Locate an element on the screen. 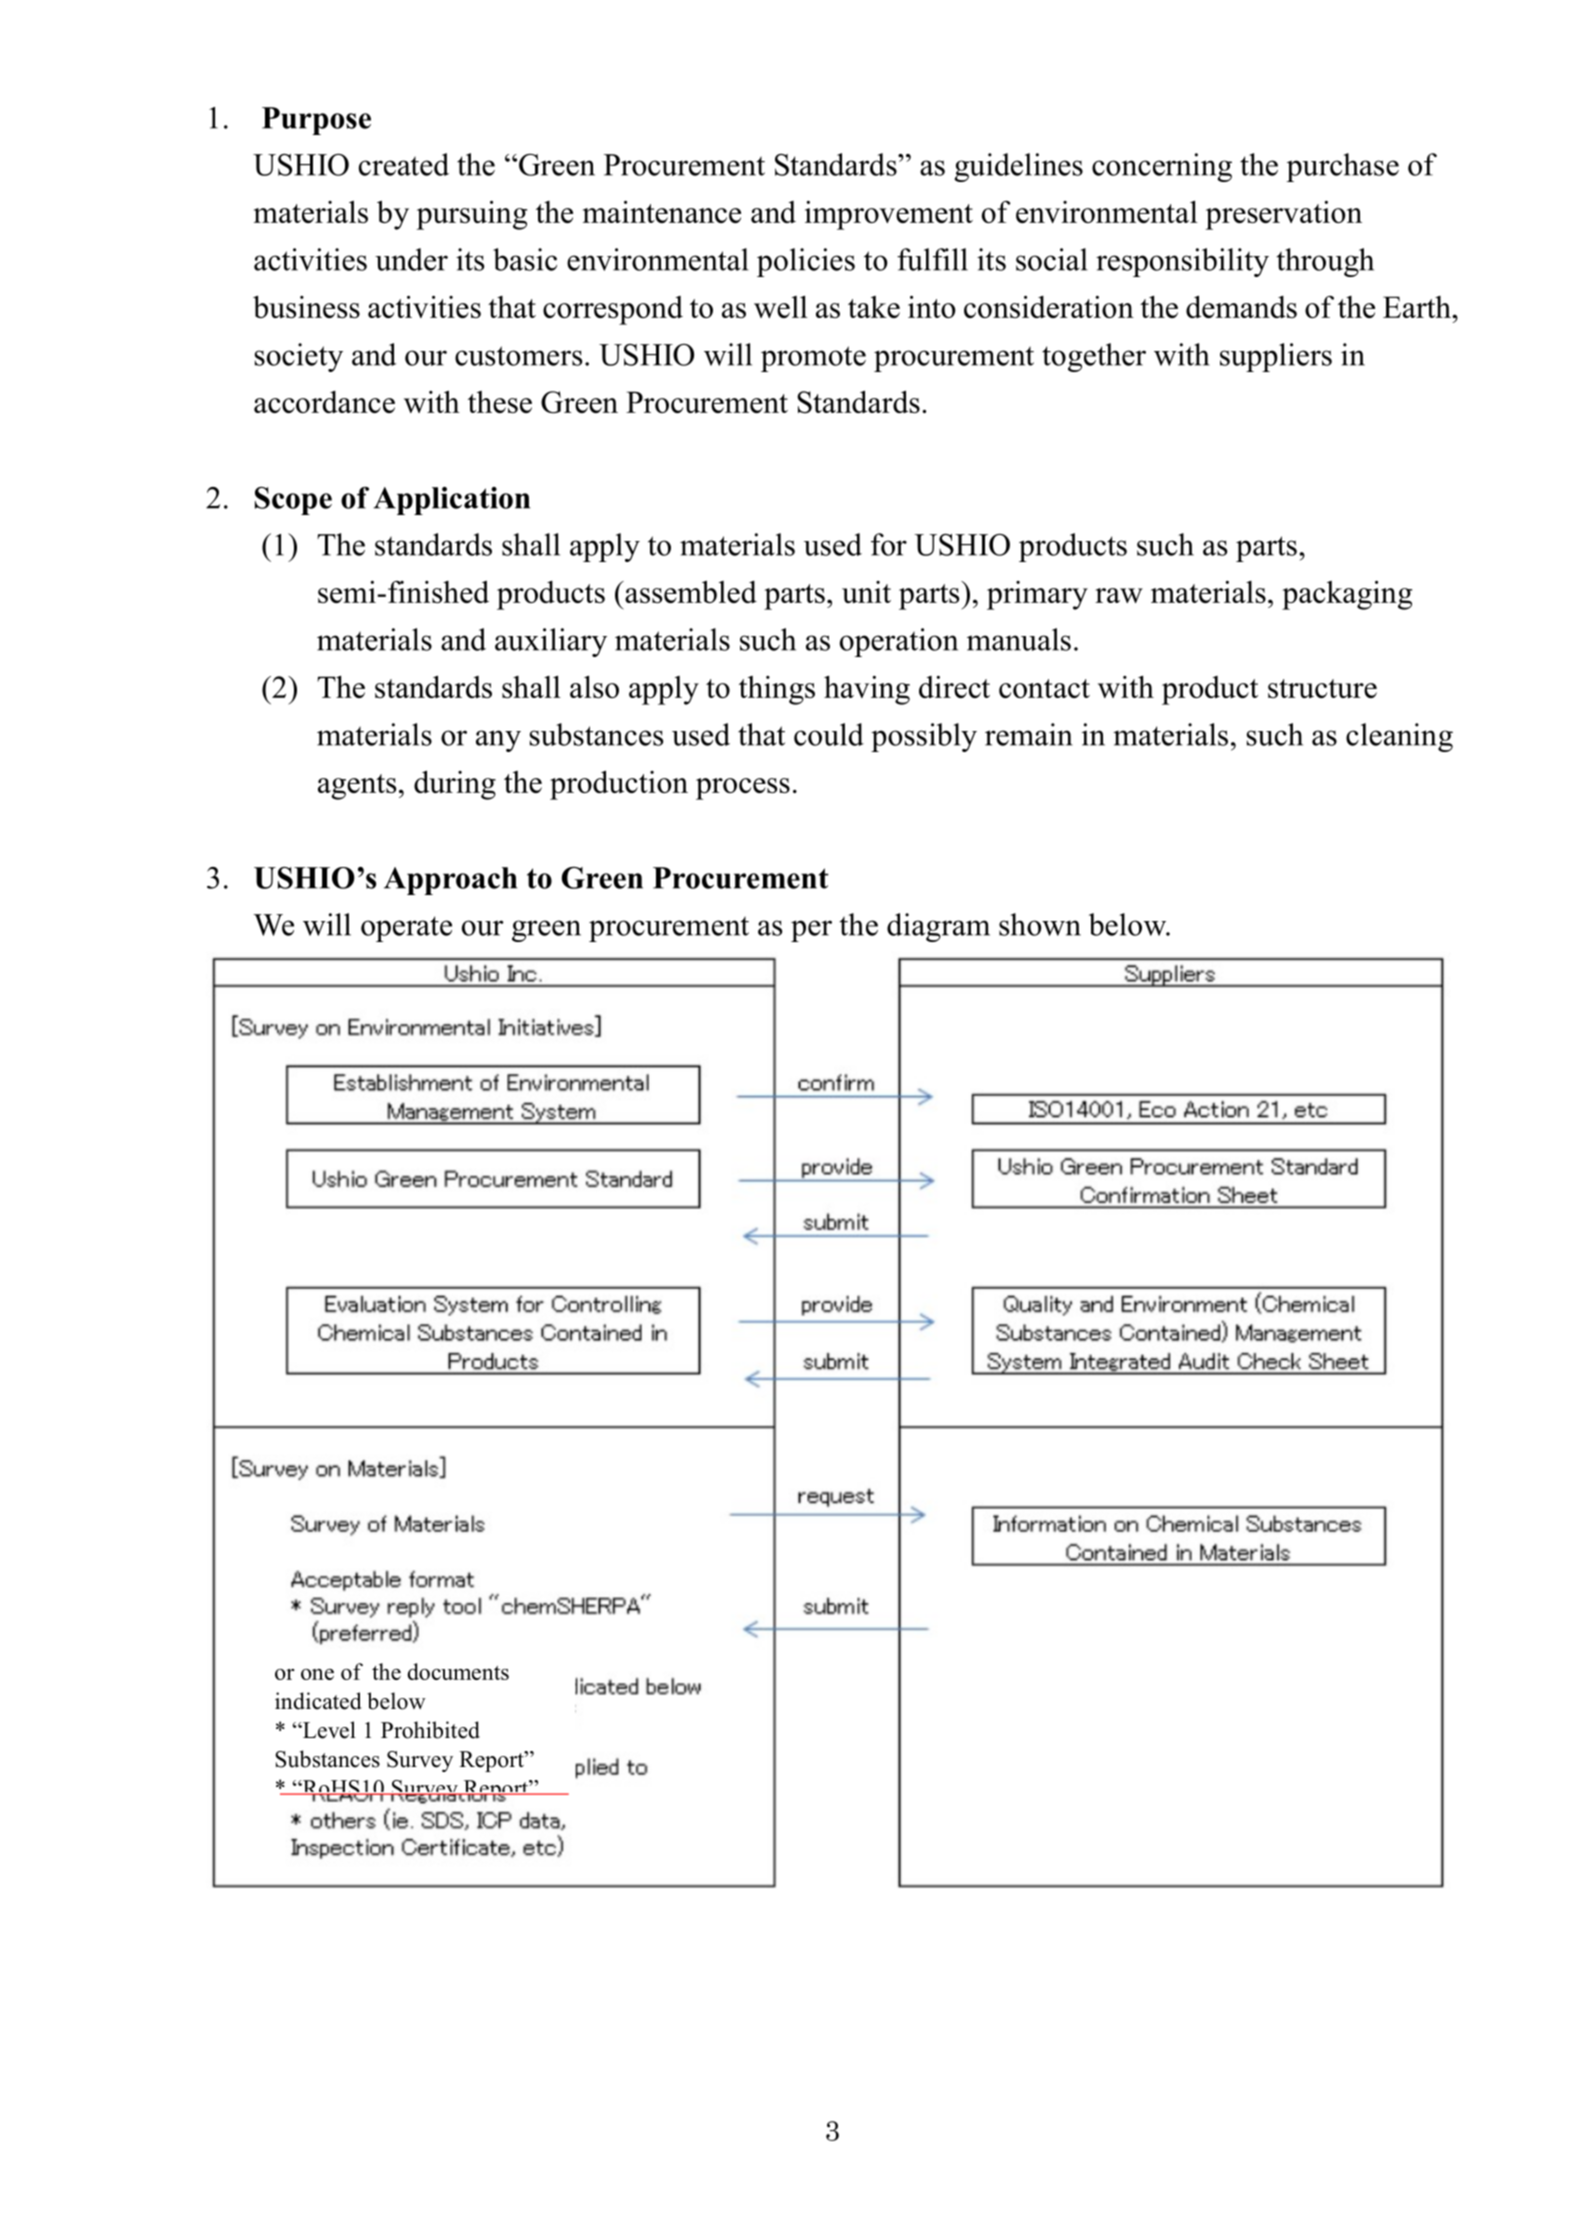 This screenshot has height=2222, width=1571. created is located at coordinates (404, 164).
